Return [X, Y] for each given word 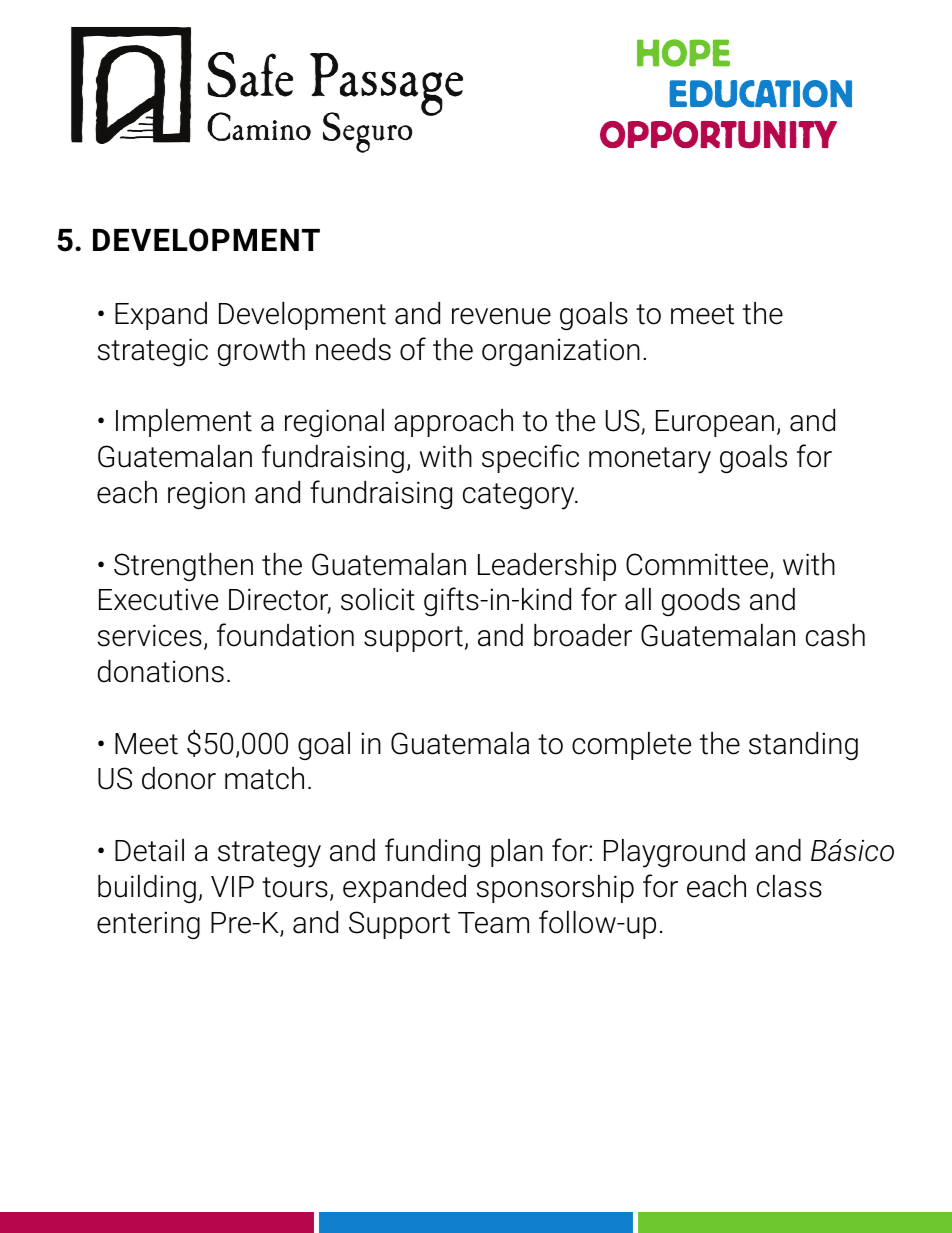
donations [161, 671]
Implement [184, 423]
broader [583, 635]
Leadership [547, 567]
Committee [698, 565]
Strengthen [183, 567]
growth [261, 352]
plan [517, 853]
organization [561, 352]
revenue [501, 316]
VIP [232, 886]
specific [530, 458]
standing [803, 746]
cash [835, 635]
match [264, 778]
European [715, 423]
